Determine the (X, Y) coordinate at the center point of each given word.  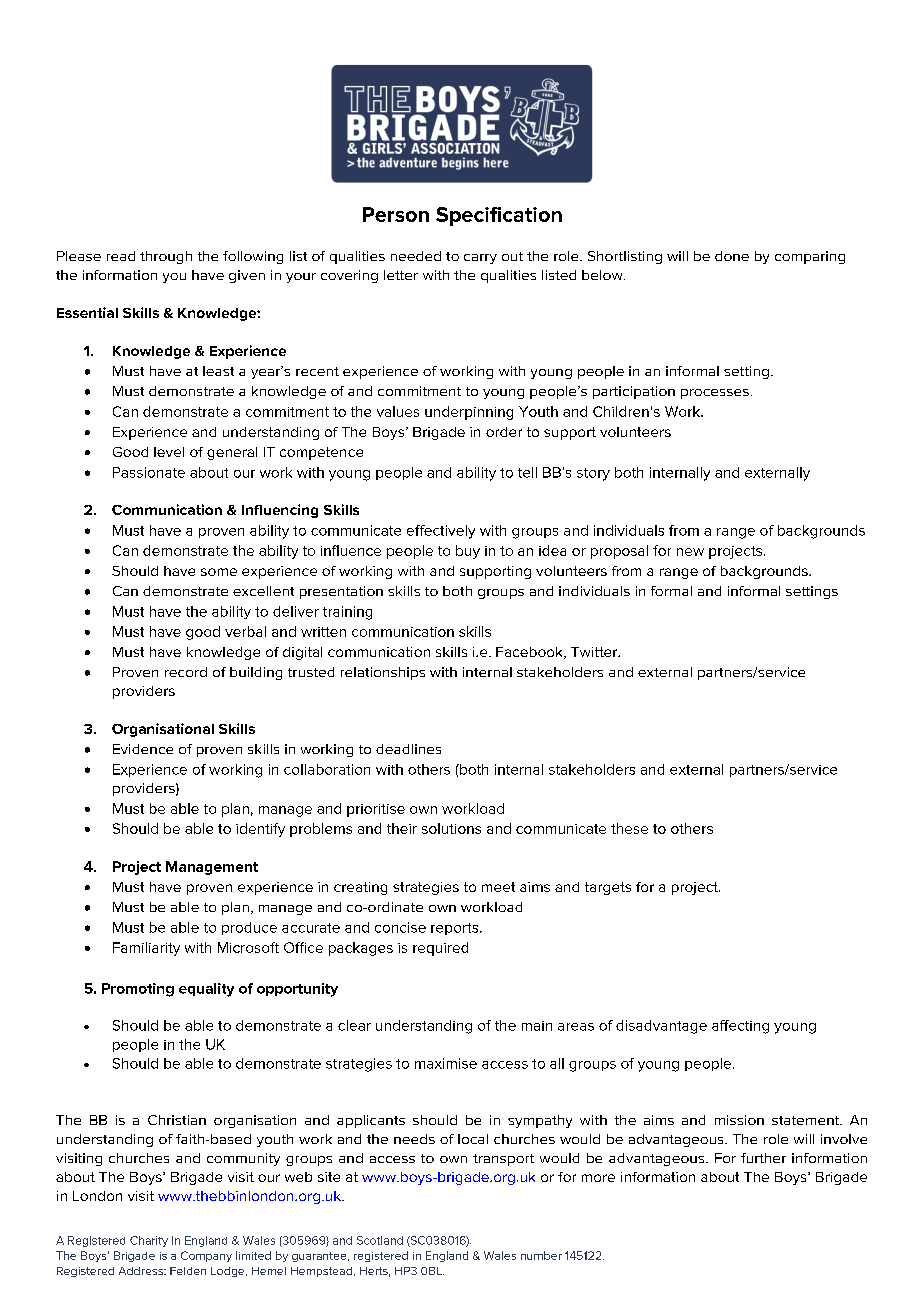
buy (468, 552)
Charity (149, 1241)
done (732, 256)
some (219, 572)
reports (456, 929)
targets (608, 888)
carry (480, 259)
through (166, 257)
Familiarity (146, 949)
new (690, 552)
